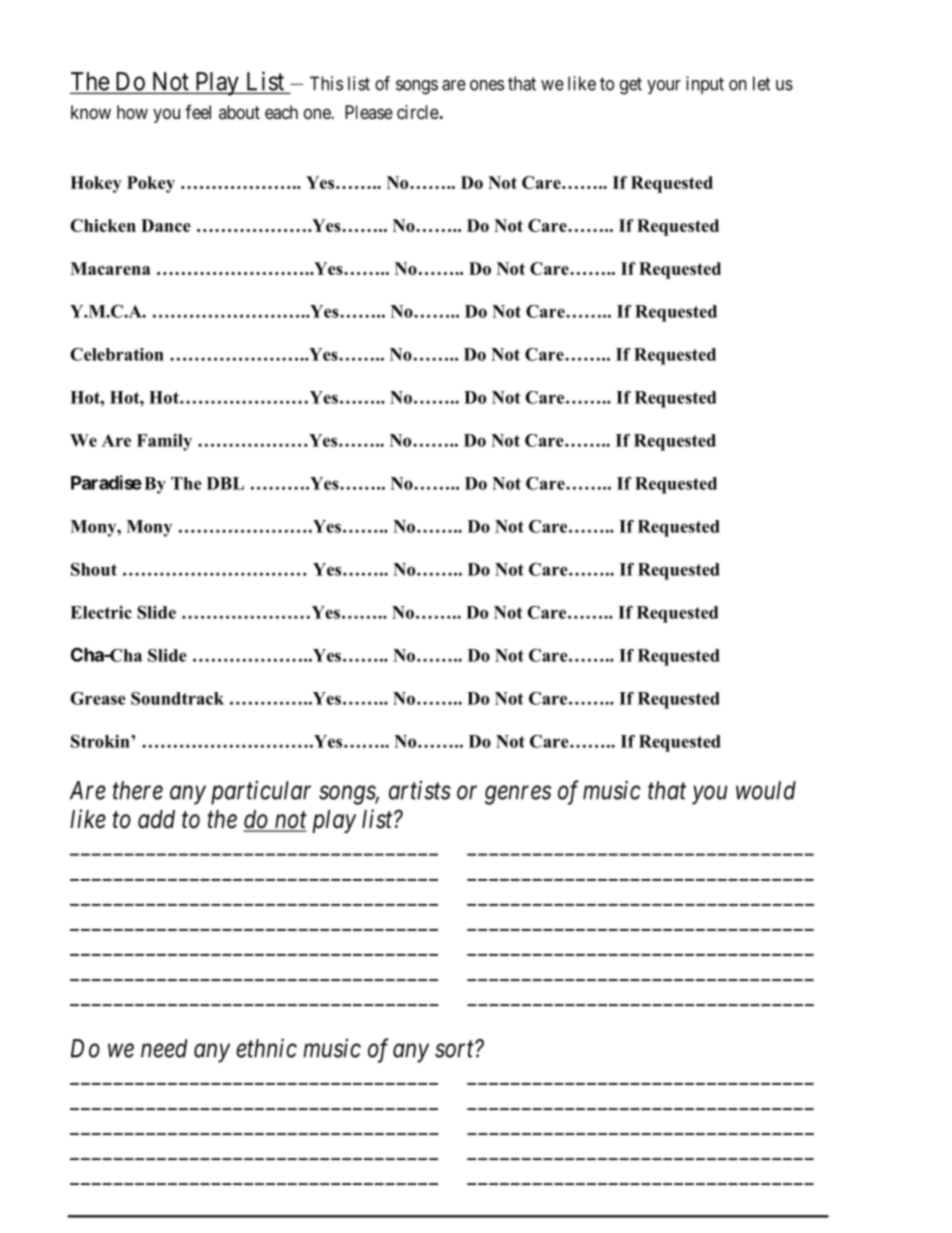 The height and width of the image is (1233, 952). I want to click on need, so click(164, 1048).
